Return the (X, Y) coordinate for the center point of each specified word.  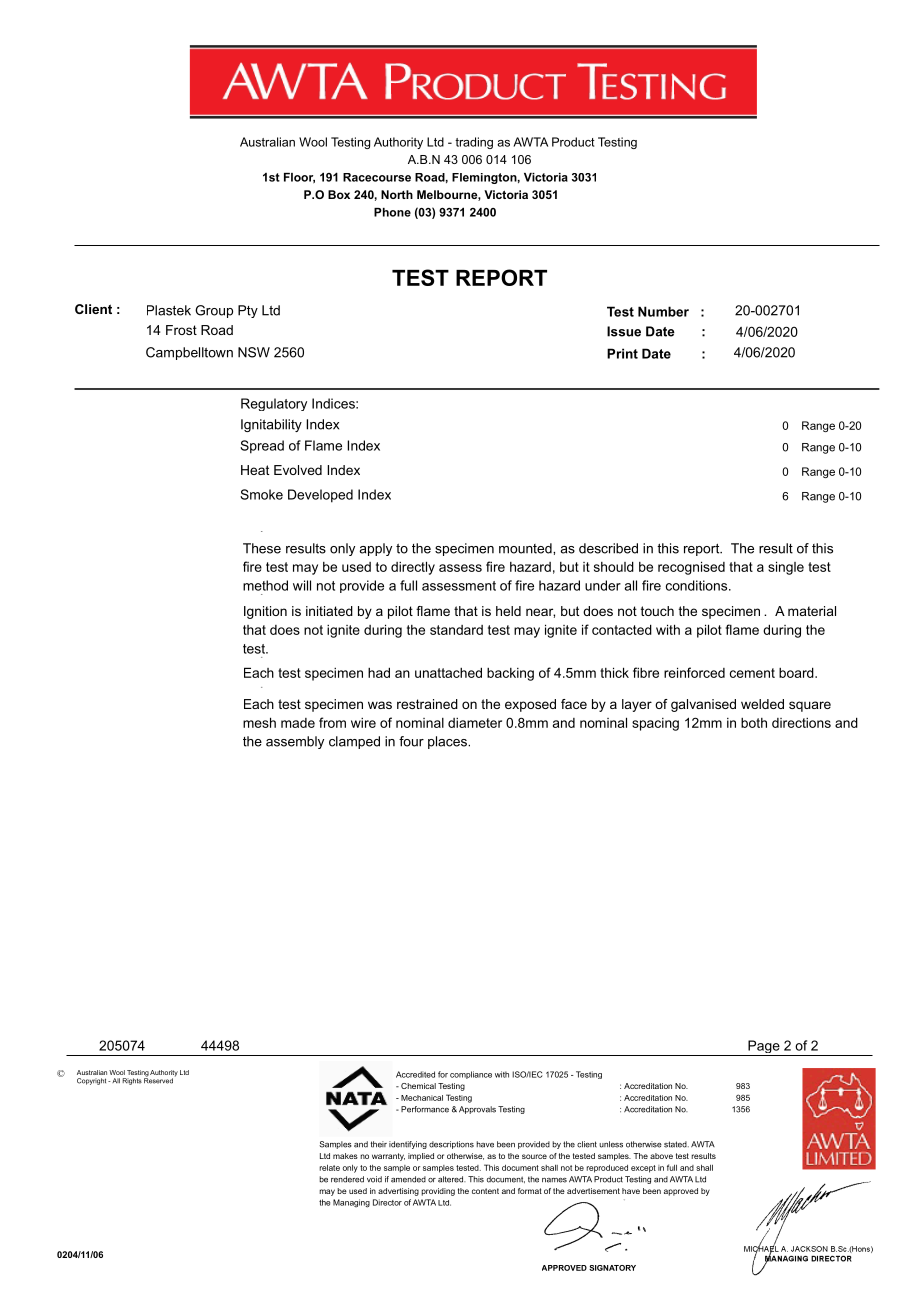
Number (663, 311)
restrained (427, 704)
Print (622, 353)
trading (474, 143)
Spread (262, 447)
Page (764, 1048)
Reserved (158, 1080)
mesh (259, 722)
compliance (471, 1075)
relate (329, 1168)
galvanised (703, 705)
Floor (299, 178)
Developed (320, 496)
